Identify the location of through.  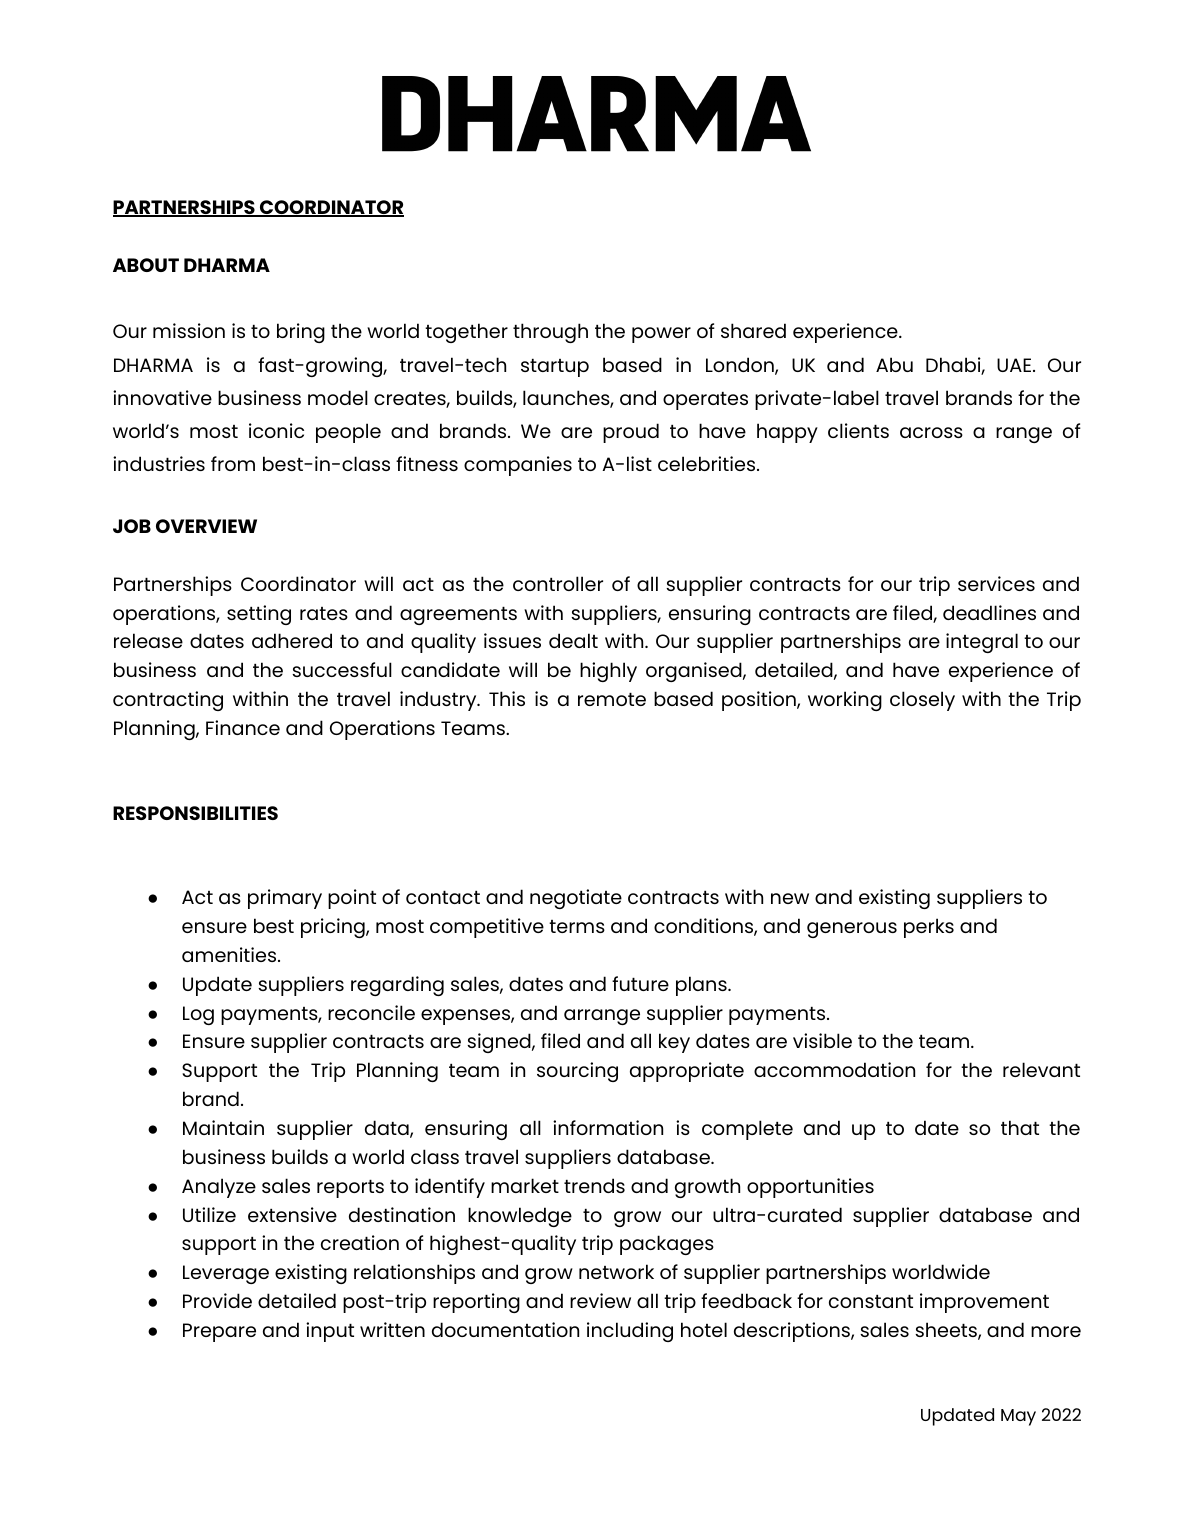
(550, 333).
